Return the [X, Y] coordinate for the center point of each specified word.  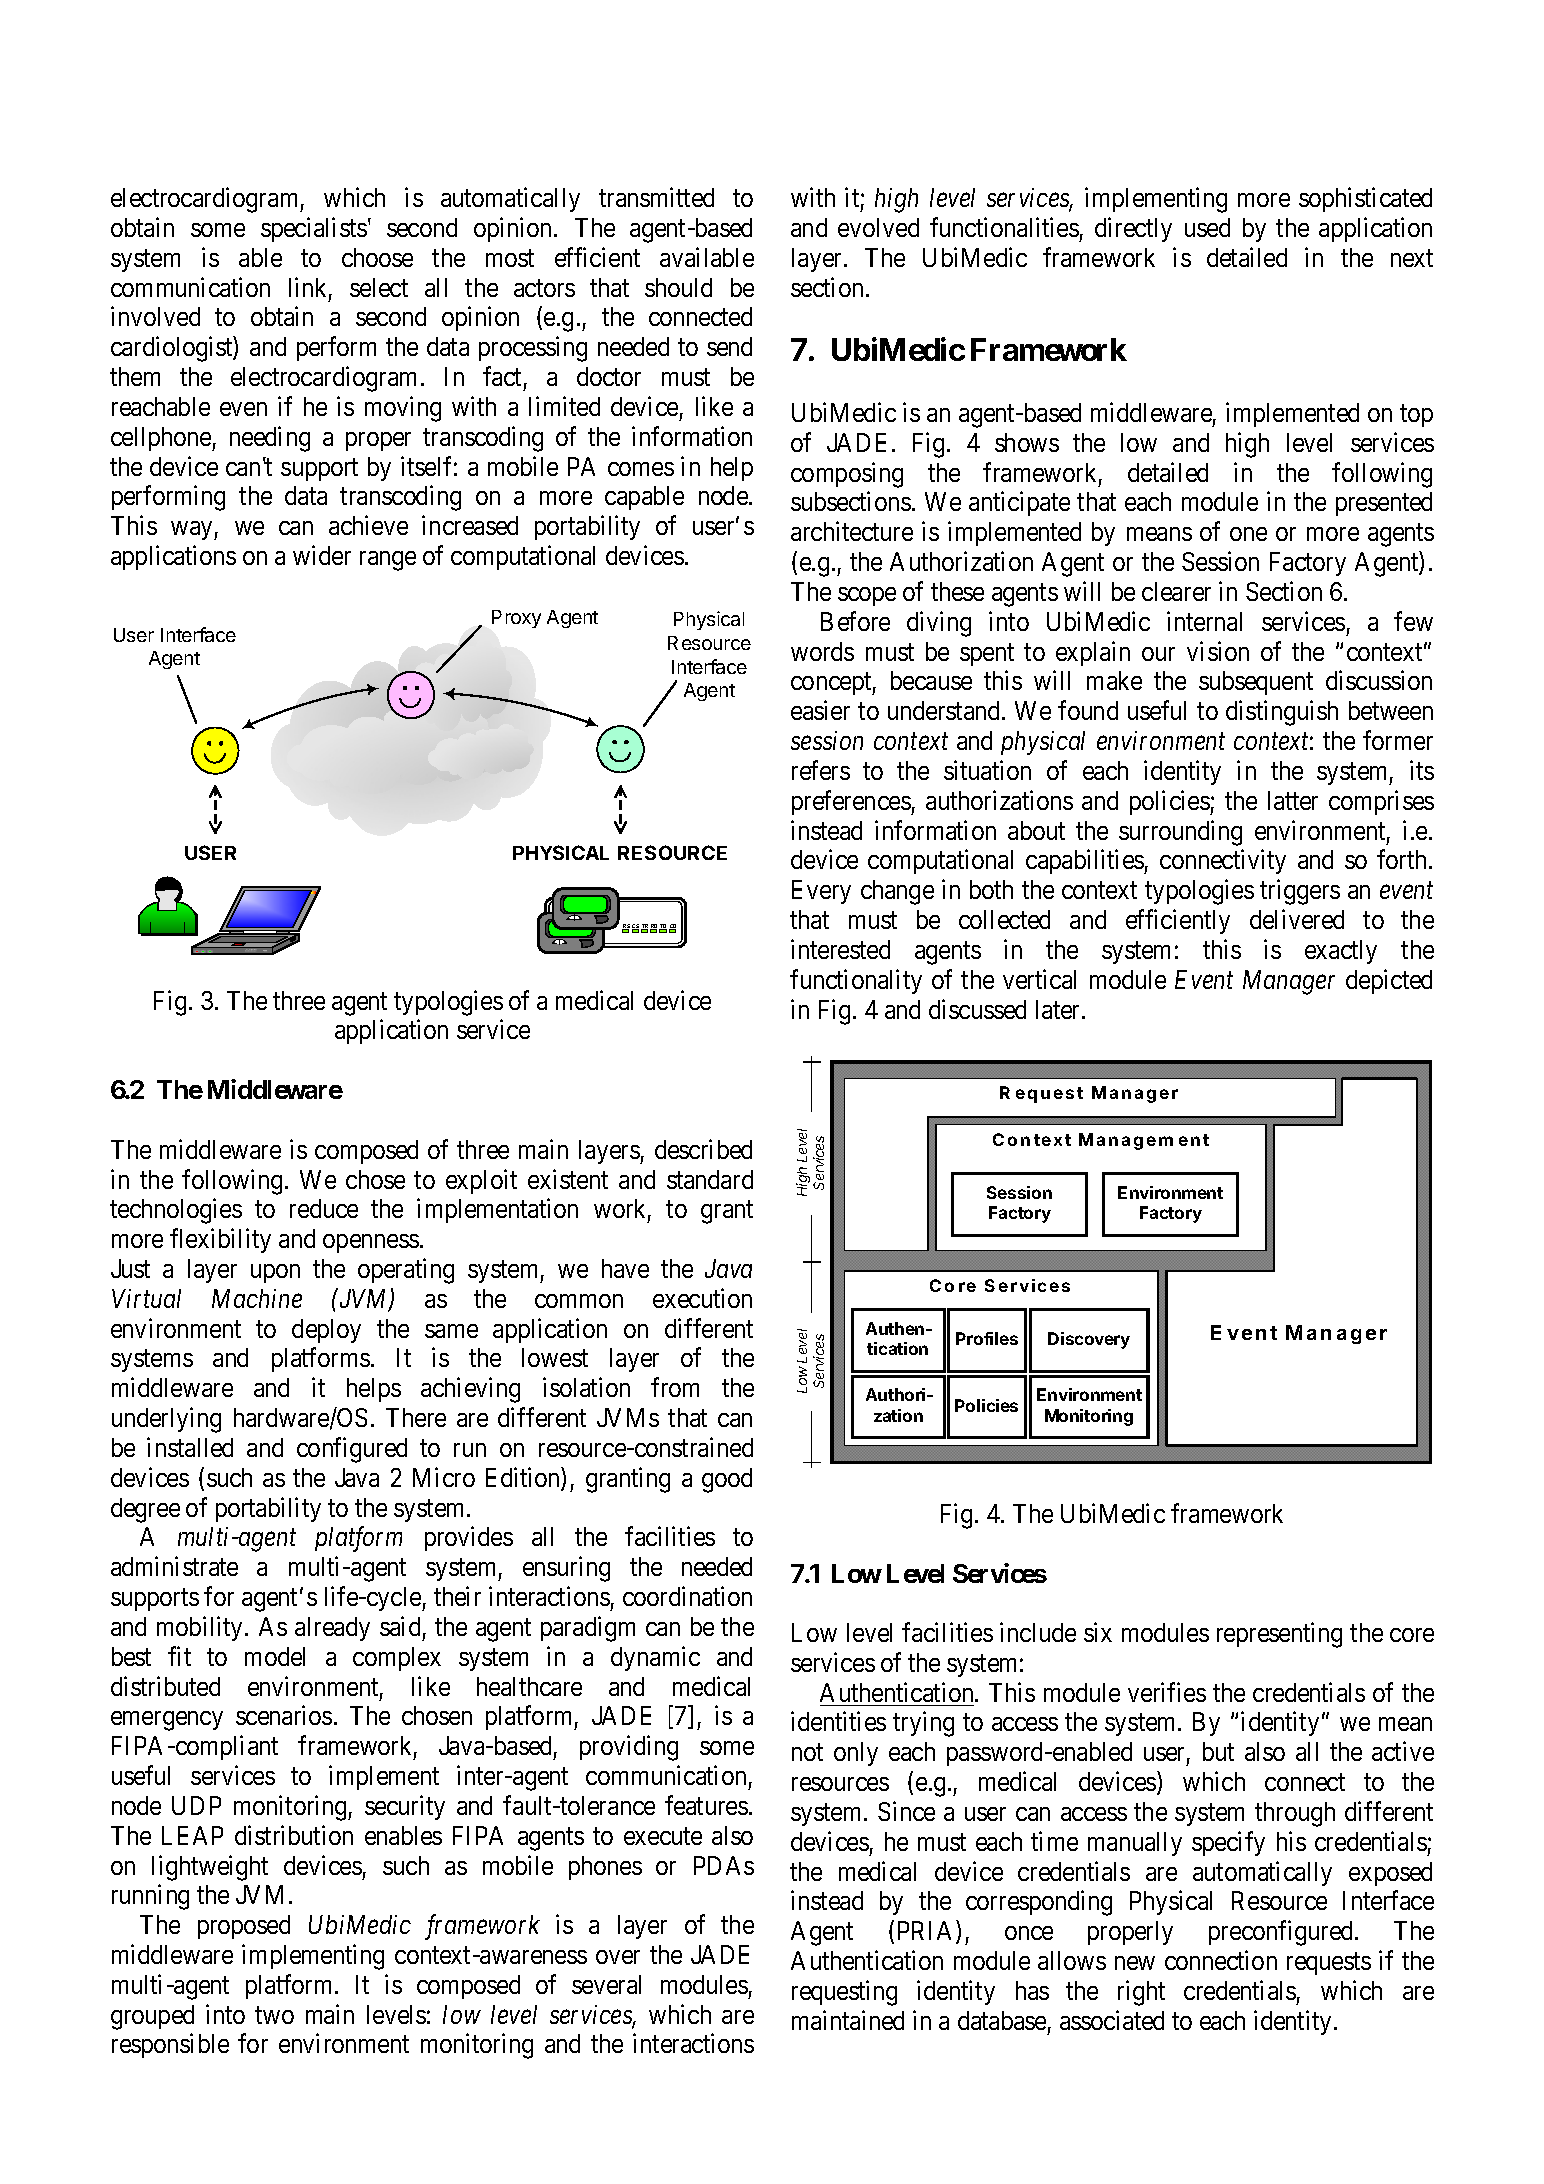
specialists [314, 229]
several [606, 1984]
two [274, 2015]
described [703, 1149]
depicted [1389, 981]
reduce [324, 1208]
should [678, 287]
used [1207, 227]
